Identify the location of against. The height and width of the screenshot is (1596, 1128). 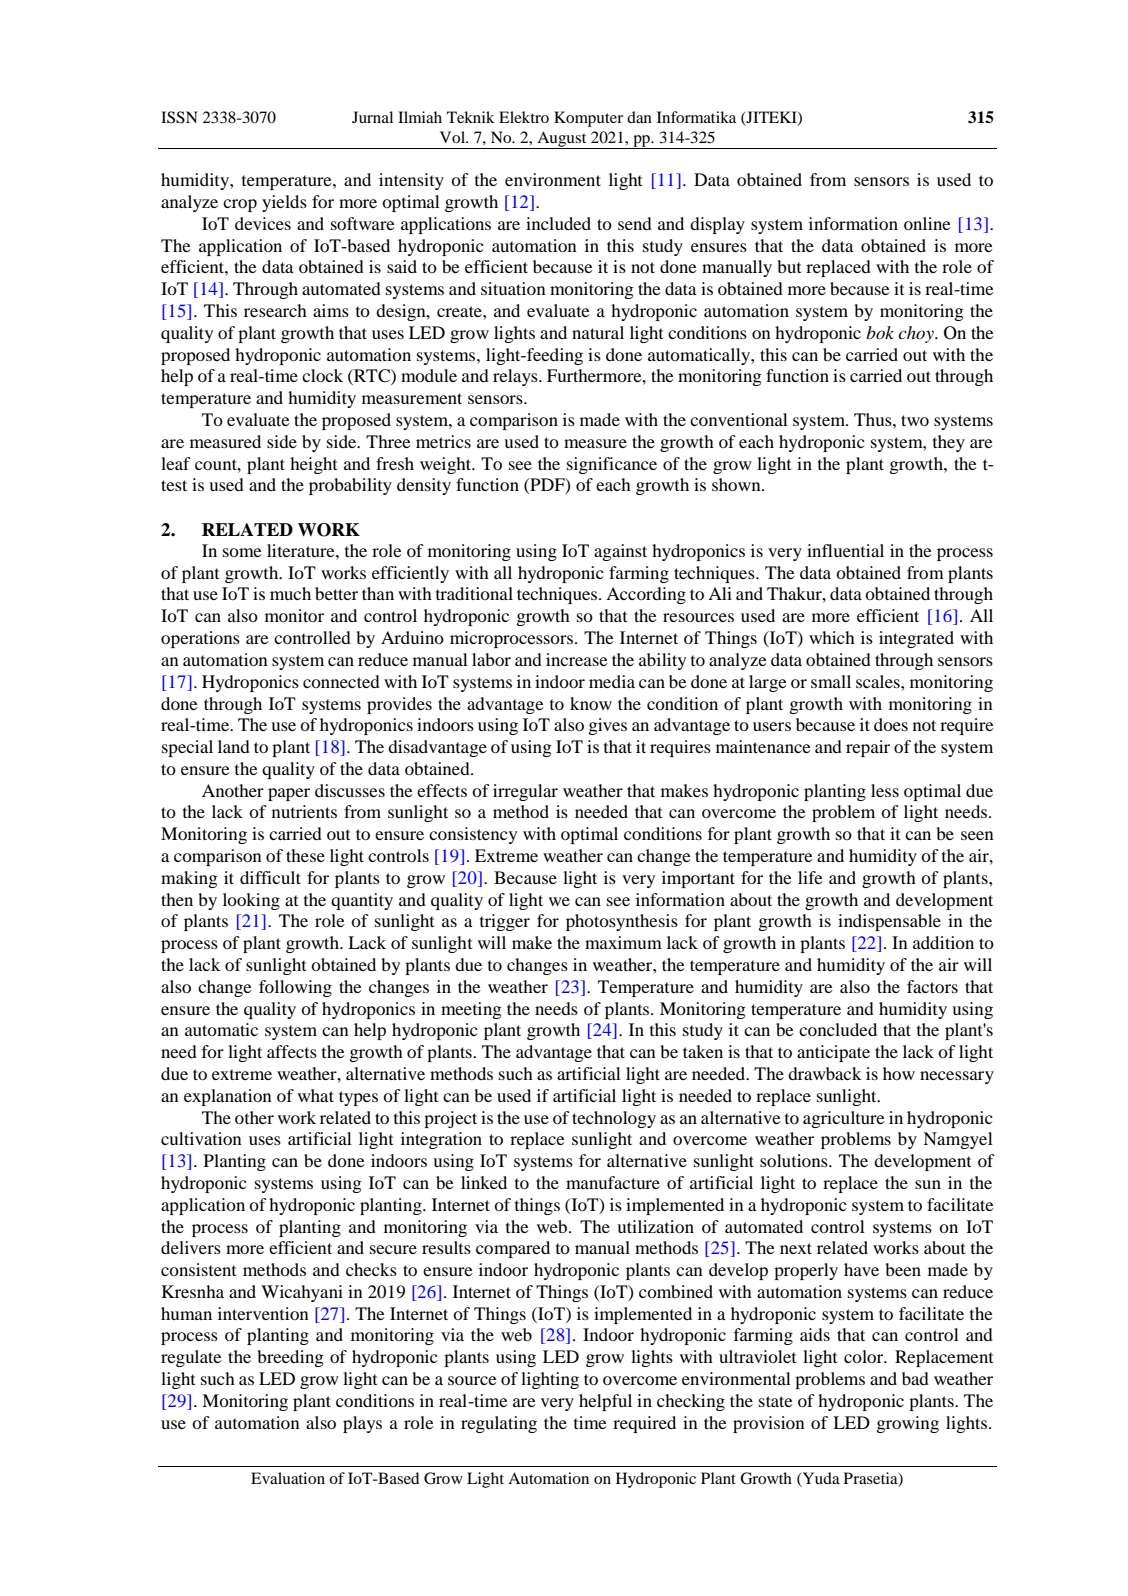
(620, 552).
